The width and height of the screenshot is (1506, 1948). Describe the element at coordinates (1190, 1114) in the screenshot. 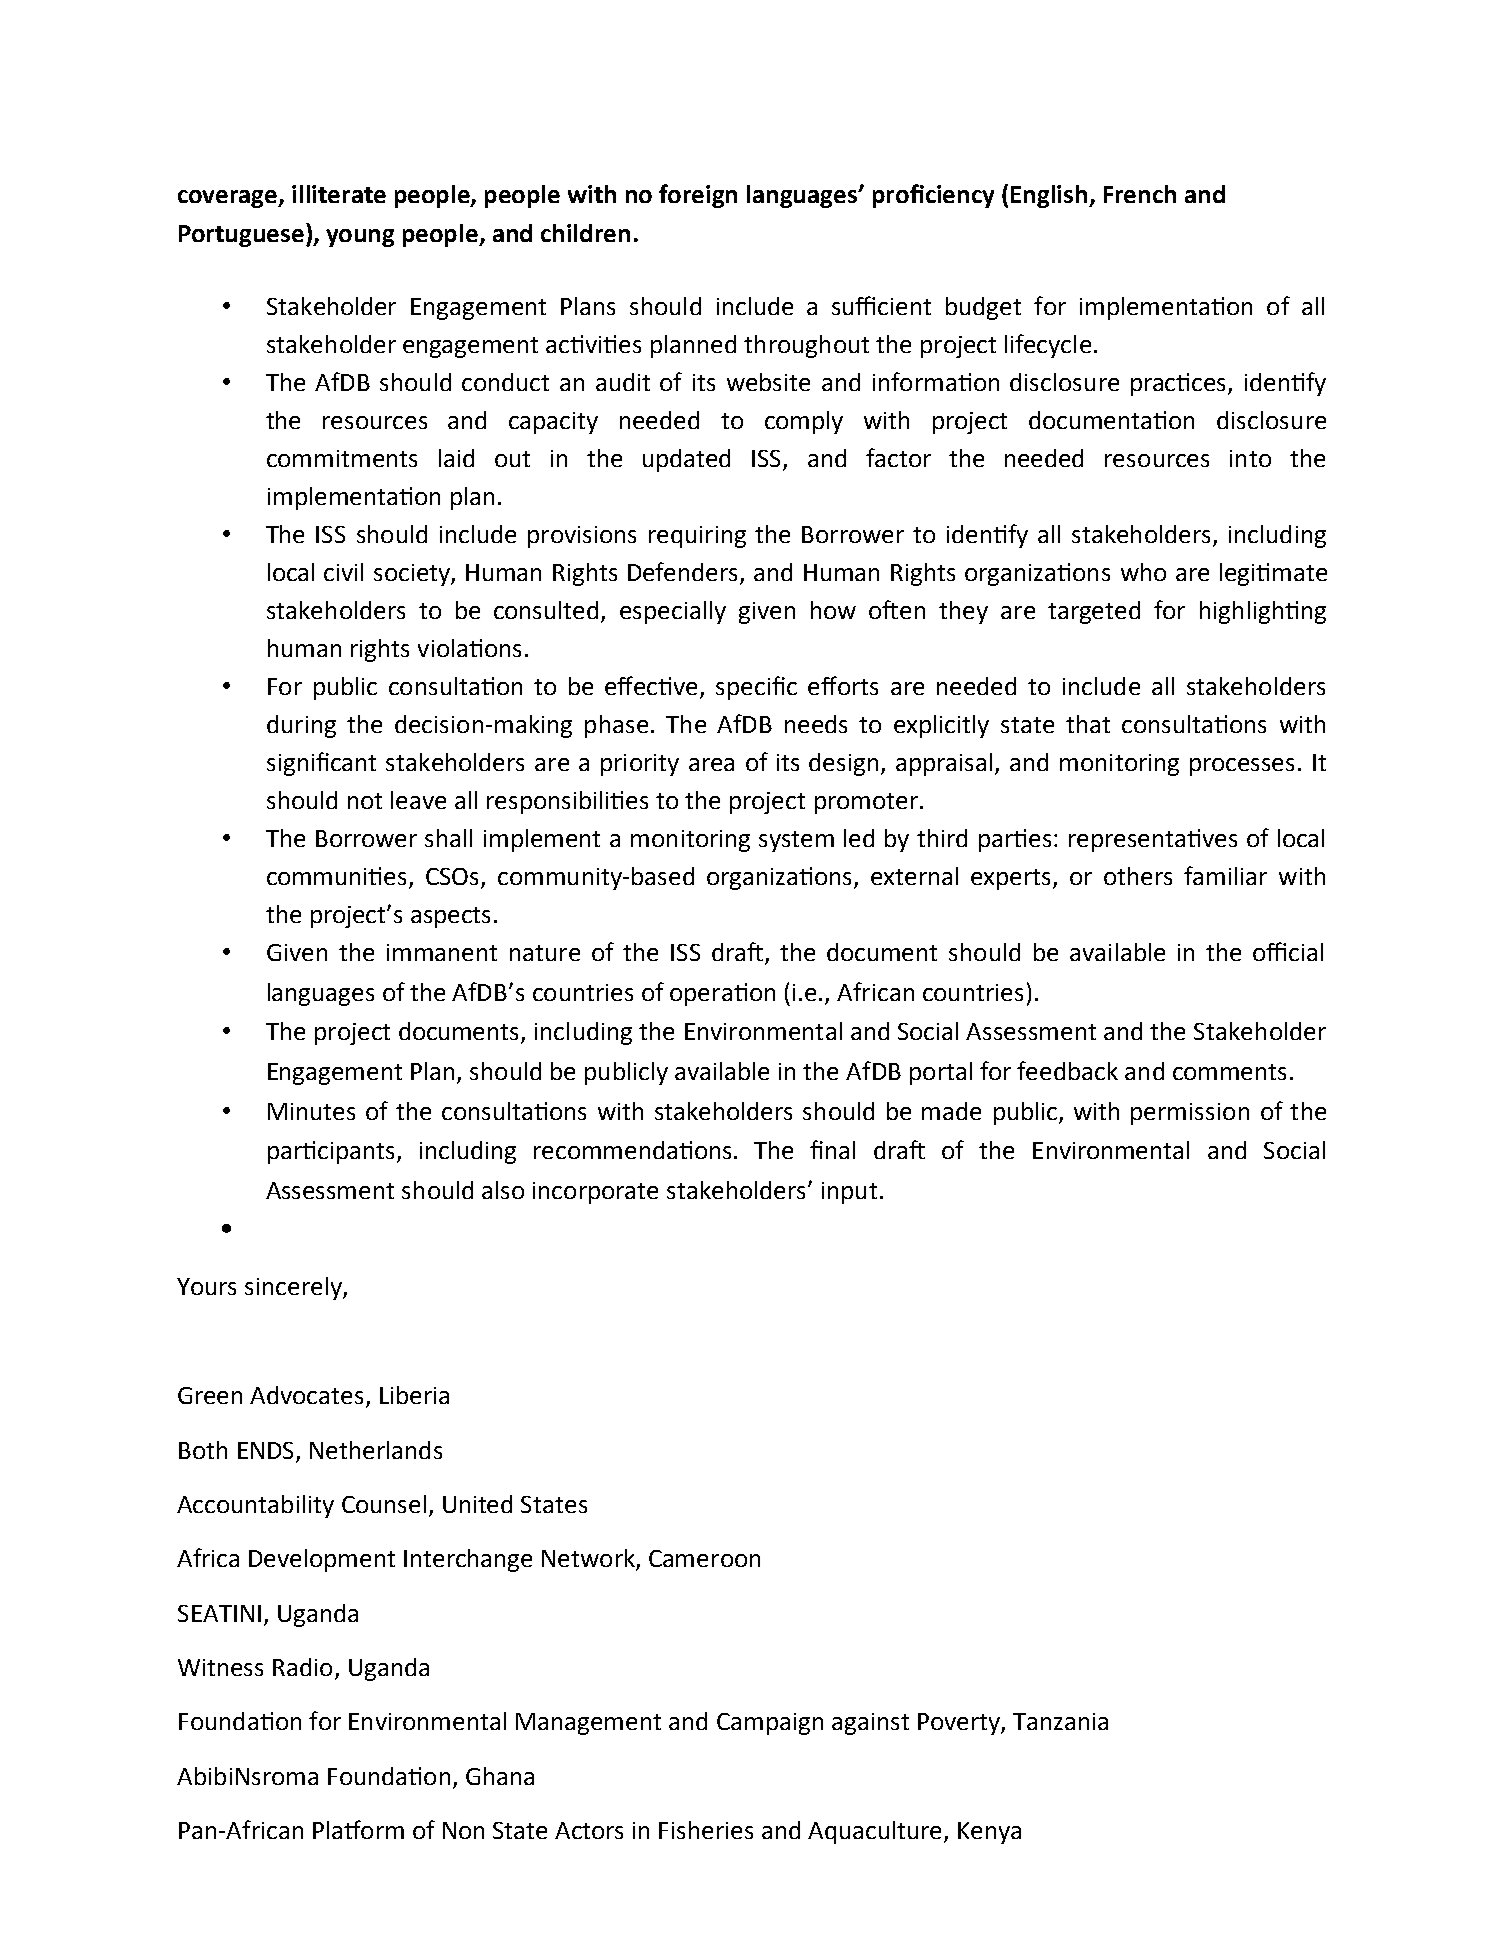

I see `permission` at that location.
